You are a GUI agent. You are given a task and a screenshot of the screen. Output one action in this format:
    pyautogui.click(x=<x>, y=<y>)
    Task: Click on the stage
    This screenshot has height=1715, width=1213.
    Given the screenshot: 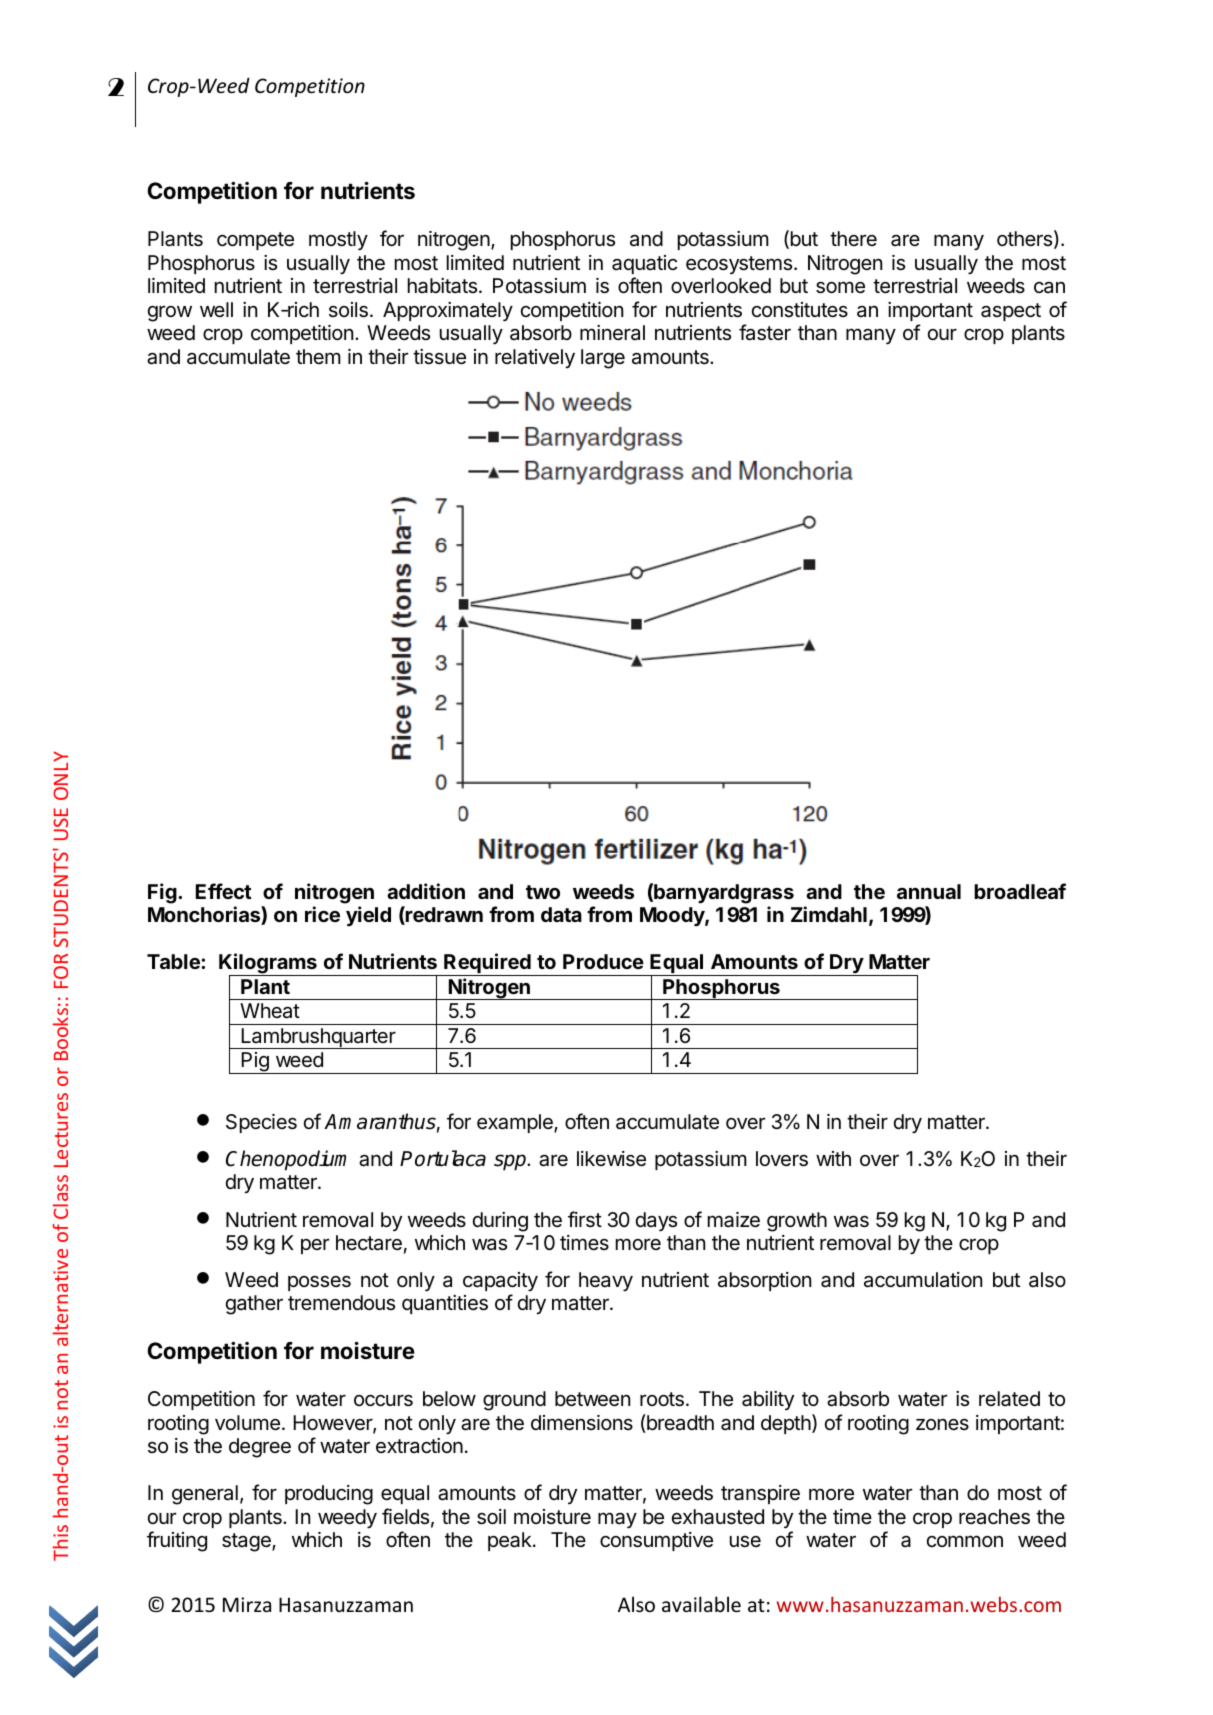 What is the action you would take?
    pyautogui.click(x=247, y=1542)
